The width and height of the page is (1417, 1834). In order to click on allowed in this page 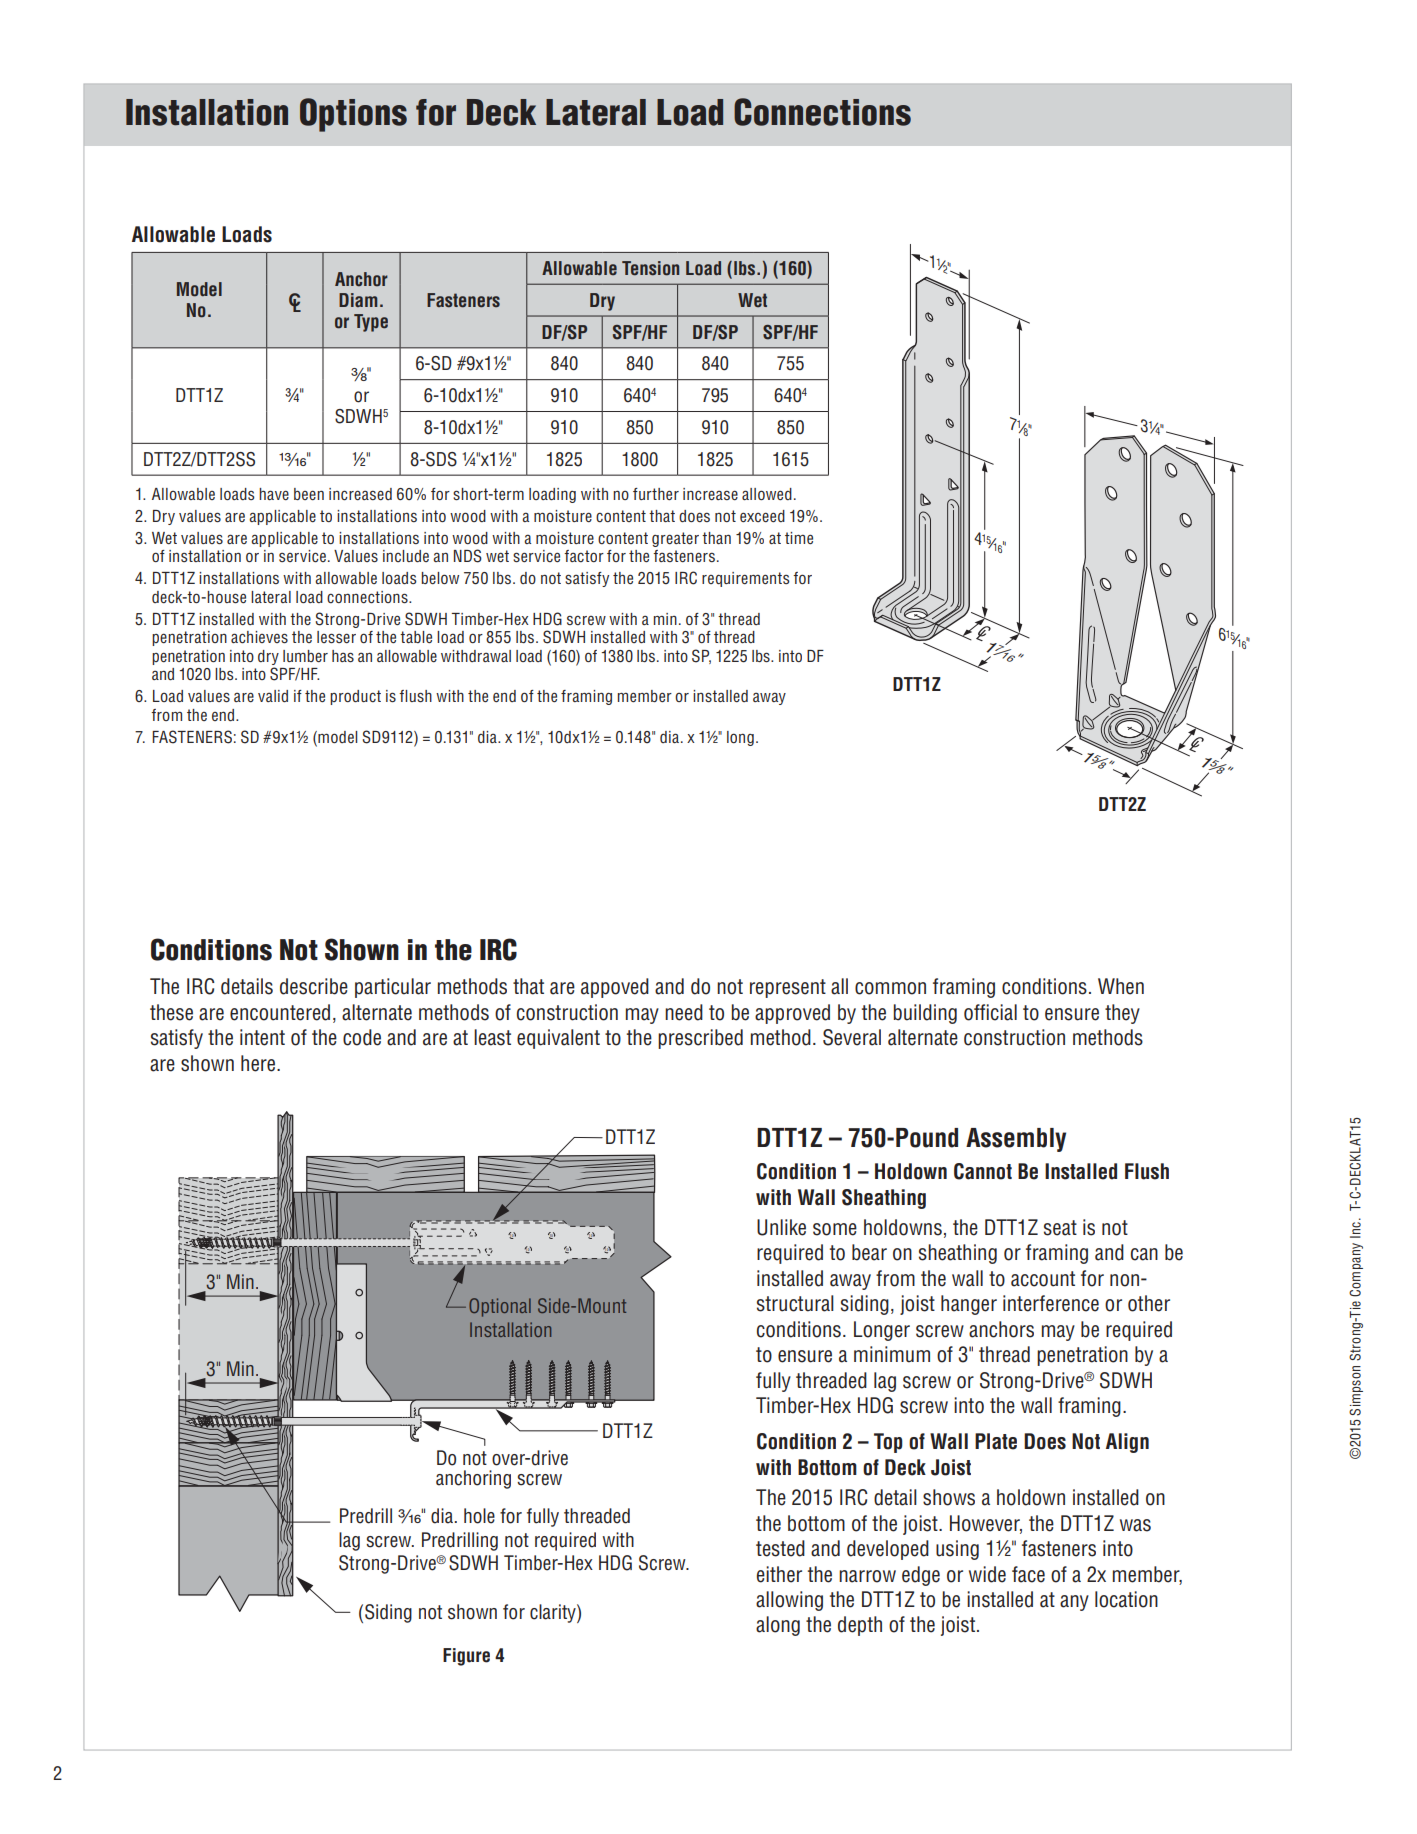, I will do `click(767, 494)`.
